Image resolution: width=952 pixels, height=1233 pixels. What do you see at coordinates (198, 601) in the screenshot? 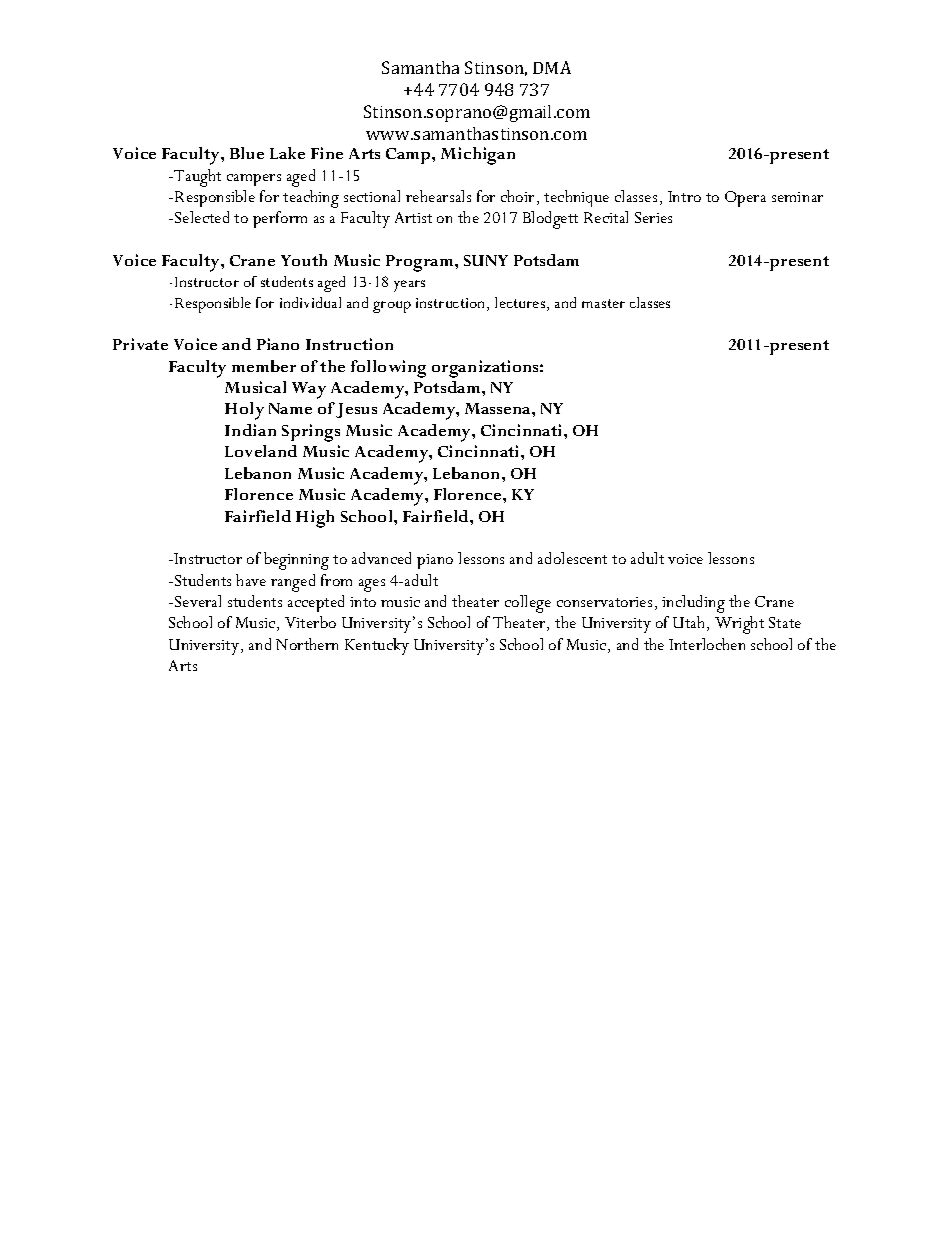
I see `Several` at bounding box center [198, 601].
